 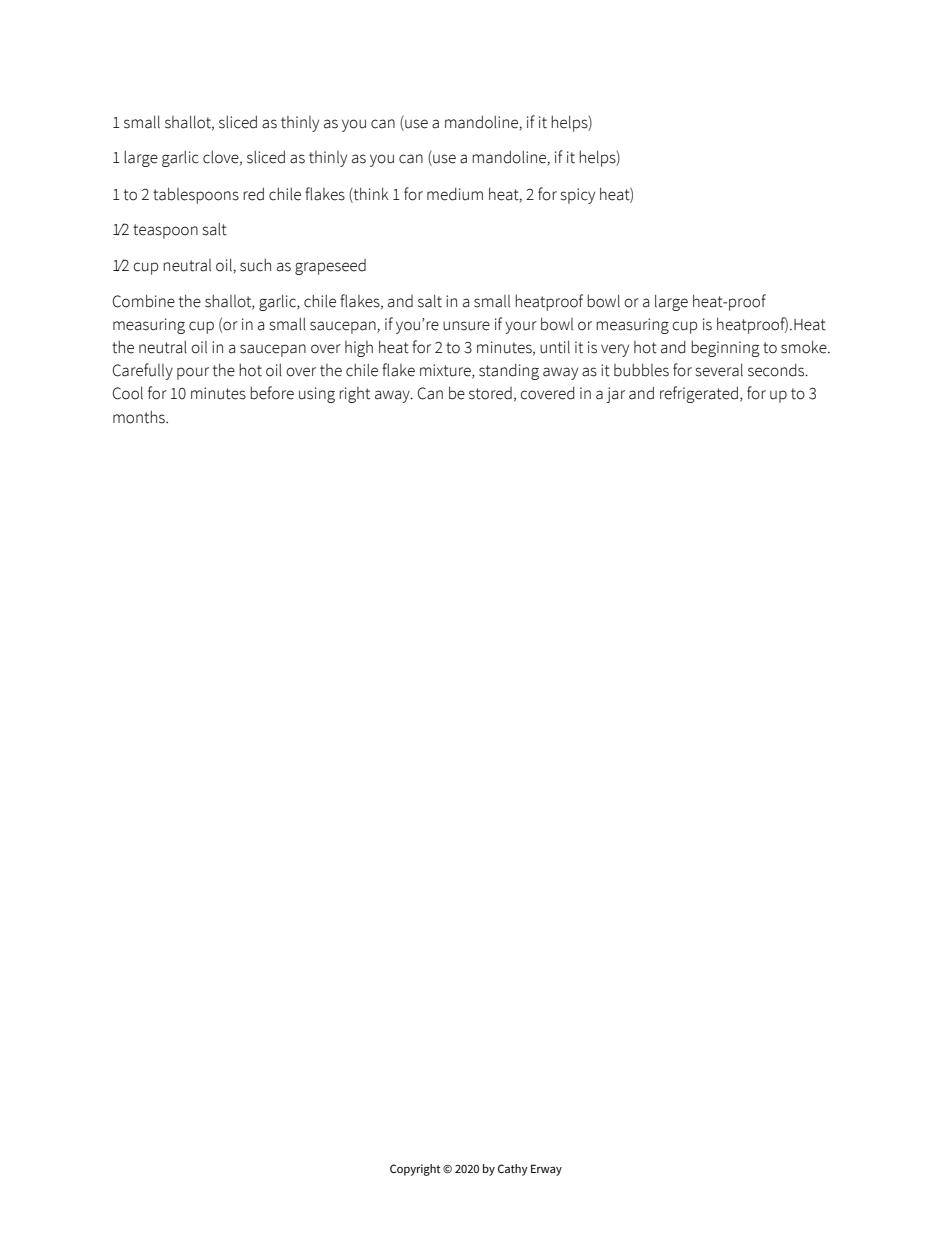 What do you see at coordinates (578, 196) in the screenshot?
I see `spicy` at bounding box center [578, 196].
